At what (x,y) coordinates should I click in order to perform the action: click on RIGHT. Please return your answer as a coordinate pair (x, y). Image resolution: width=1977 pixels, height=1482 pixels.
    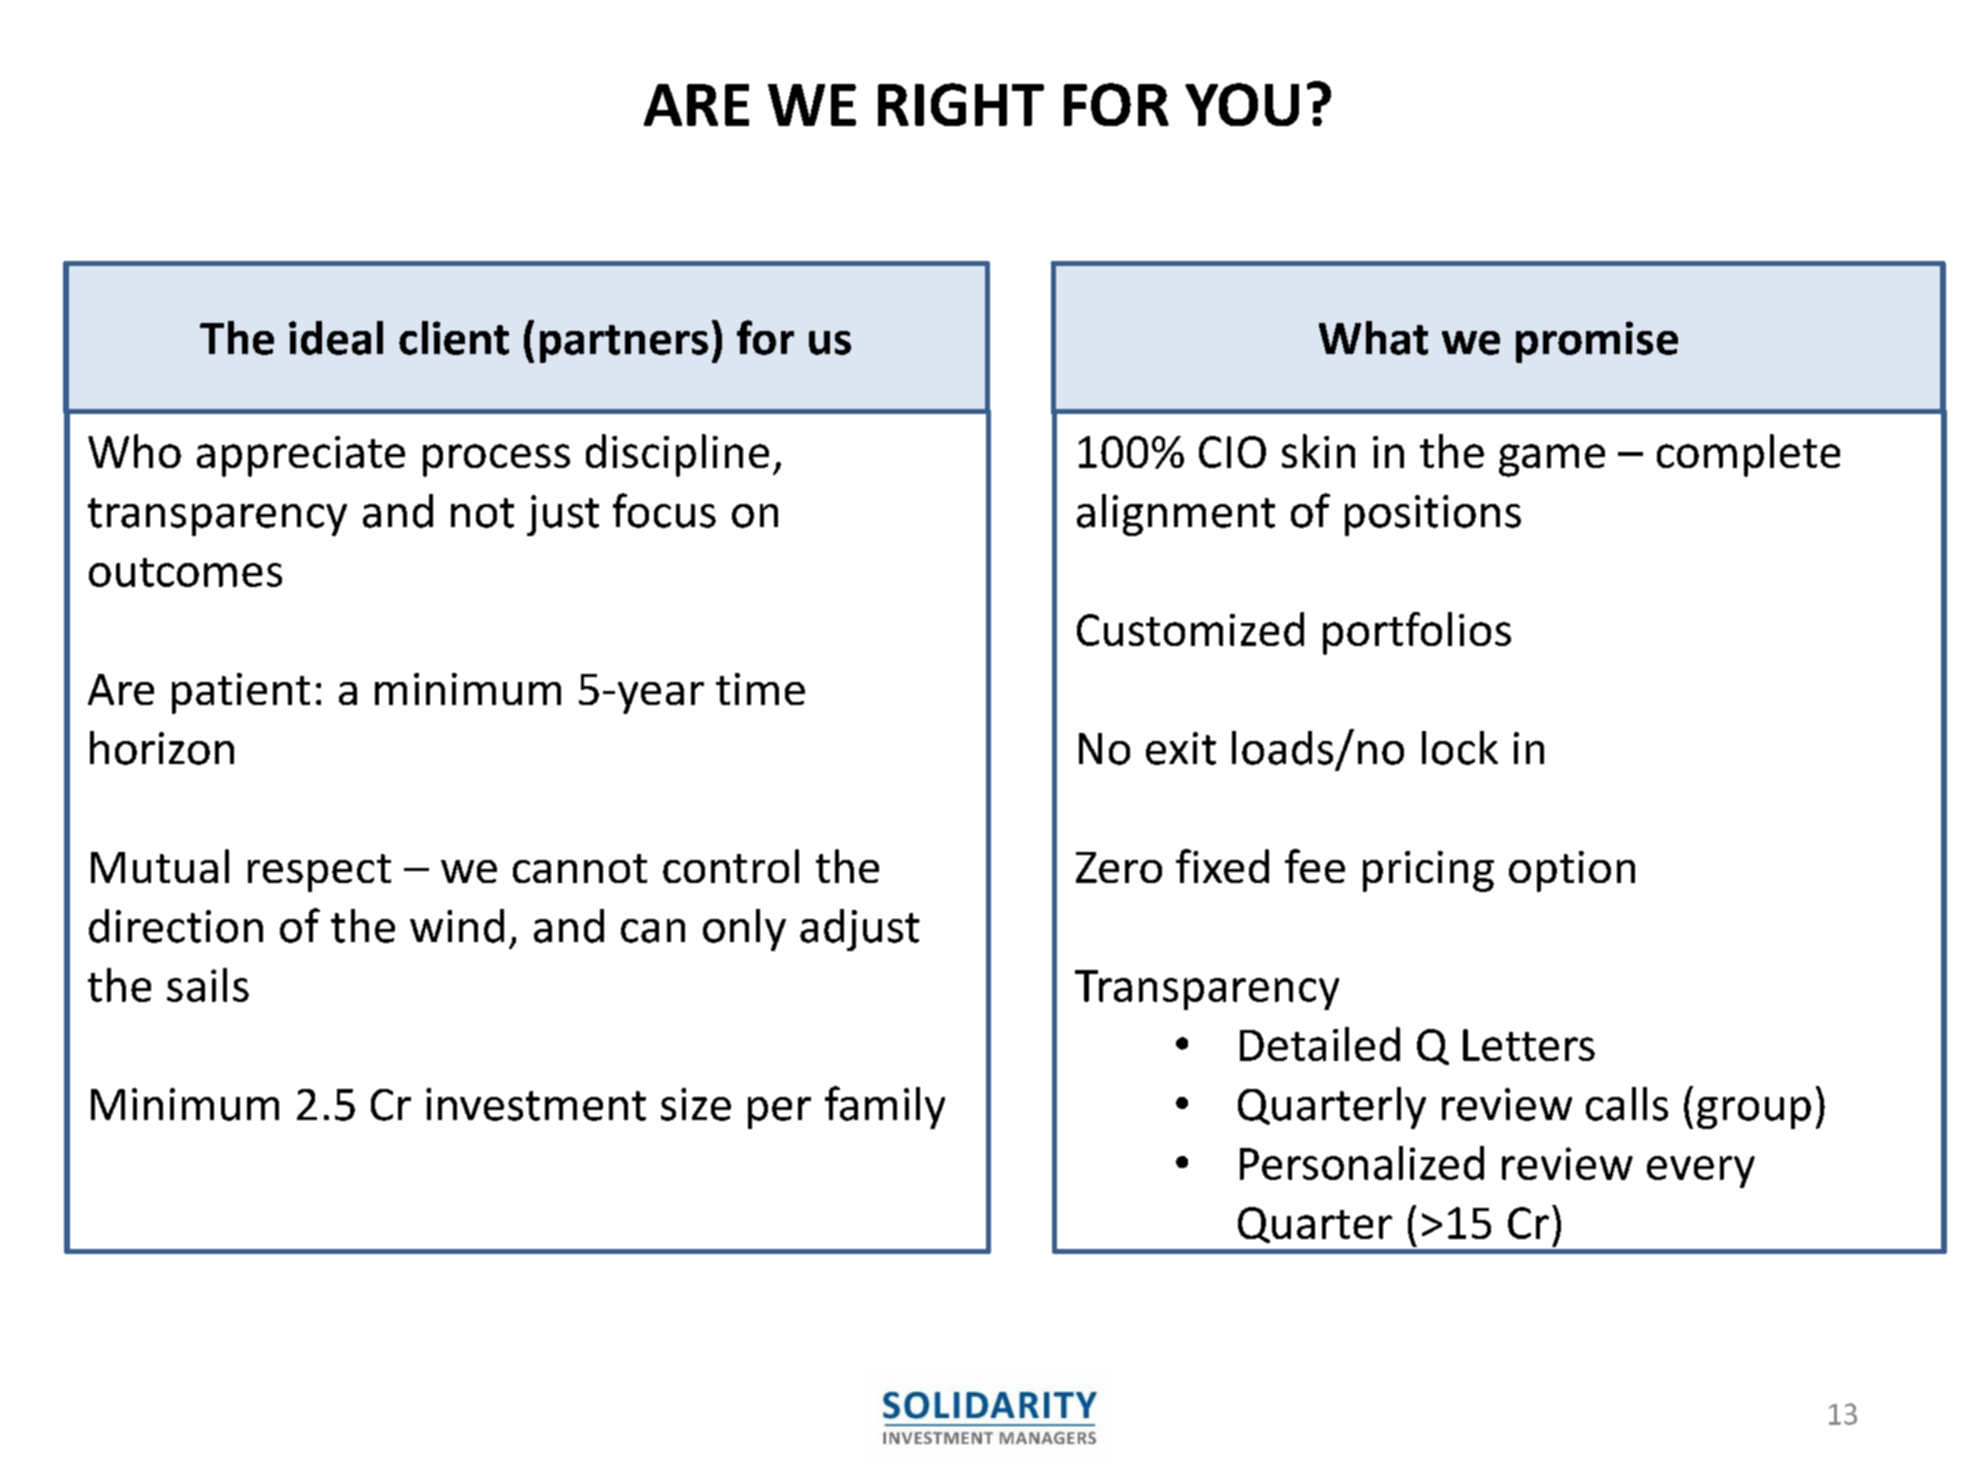
    Looking at the image, I should click on (961, 104).
